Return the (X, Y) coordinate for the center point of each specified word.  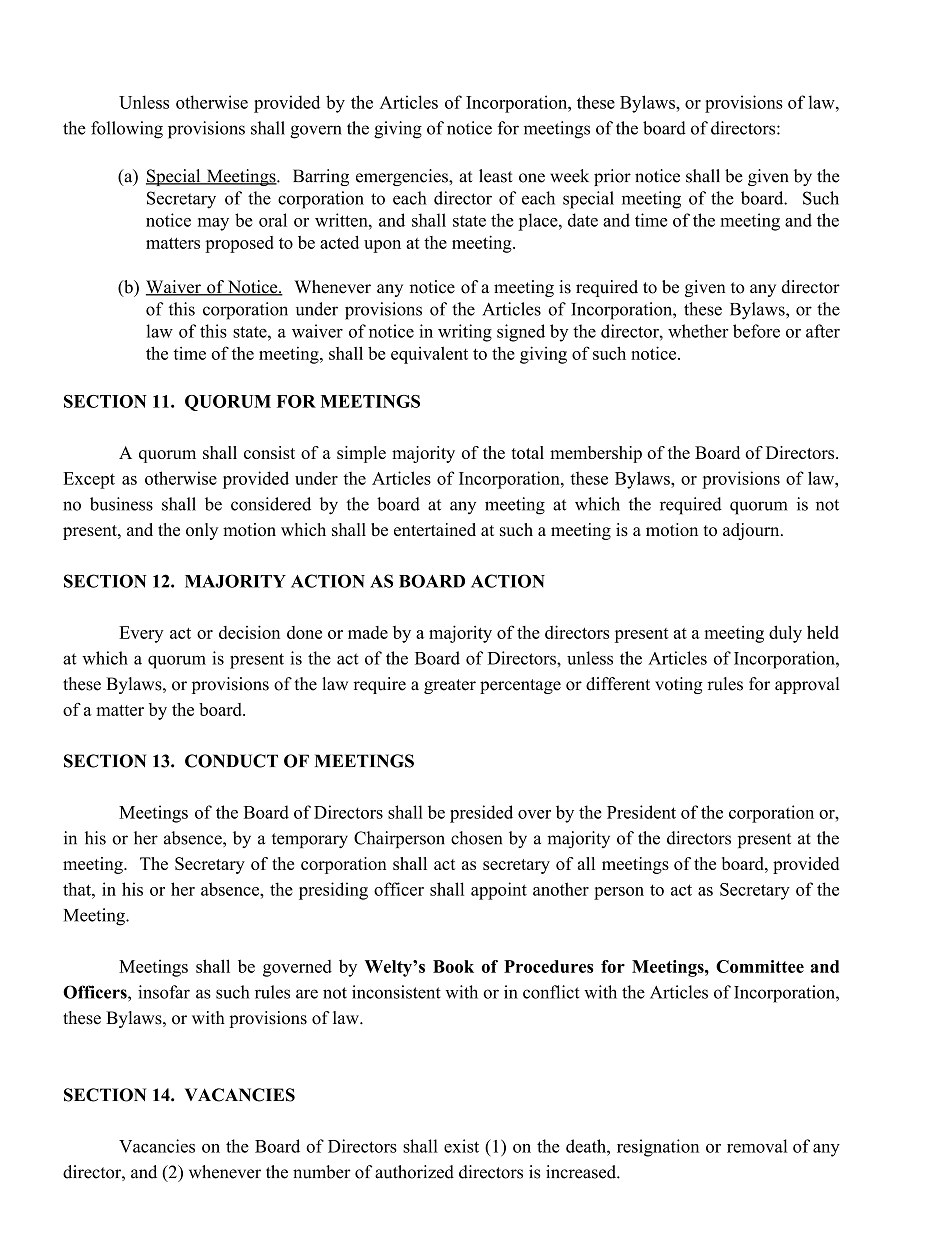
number (322, 1172)
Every (141, 634)
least (496, 176)
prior (612, 177)
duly (785, 634)
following (127, 130)
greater (450, 686)
